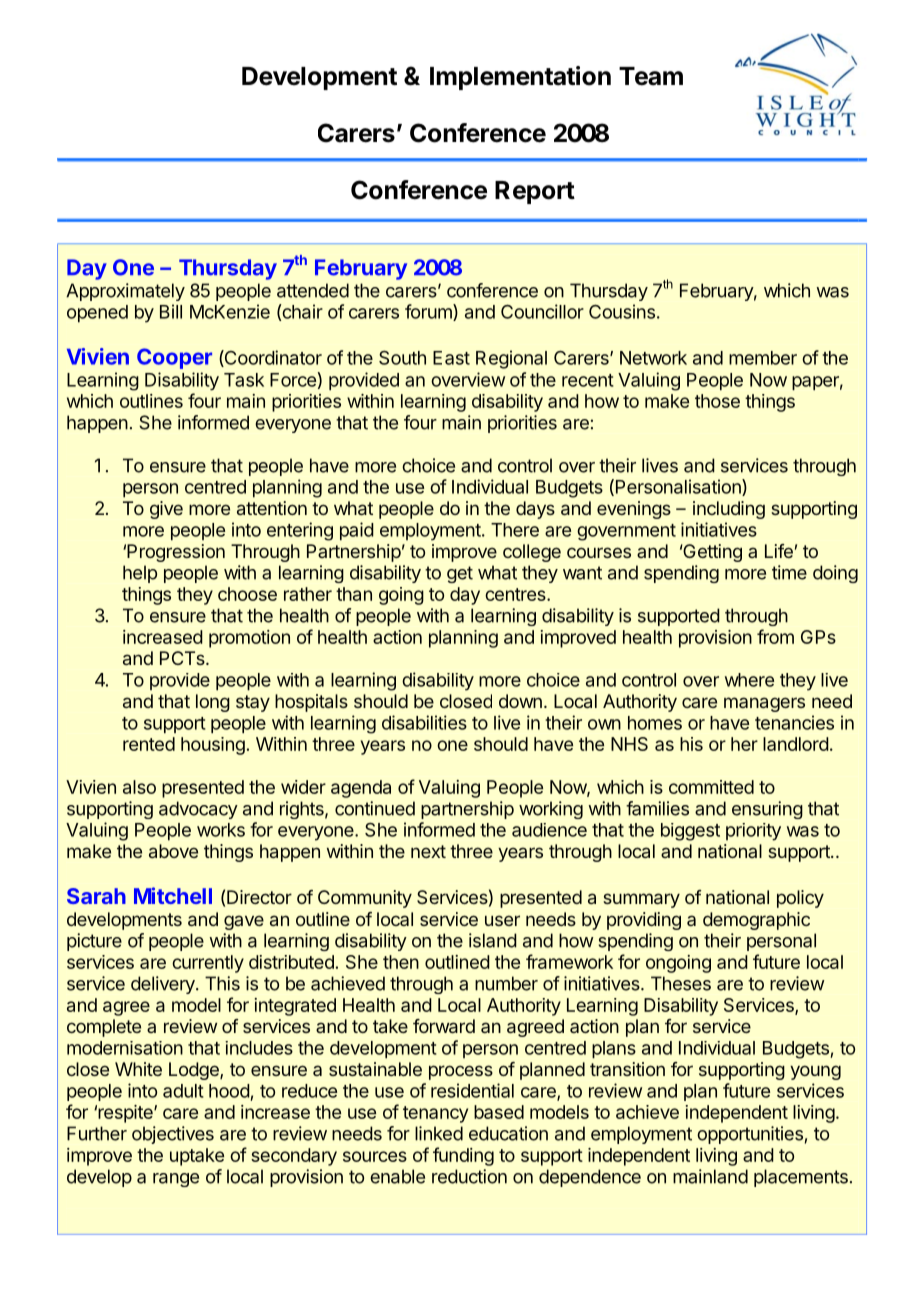  What do you see at coordinates (249, 639) in the screenshot?
I see `promotion` at bounding box center [249, 639].
